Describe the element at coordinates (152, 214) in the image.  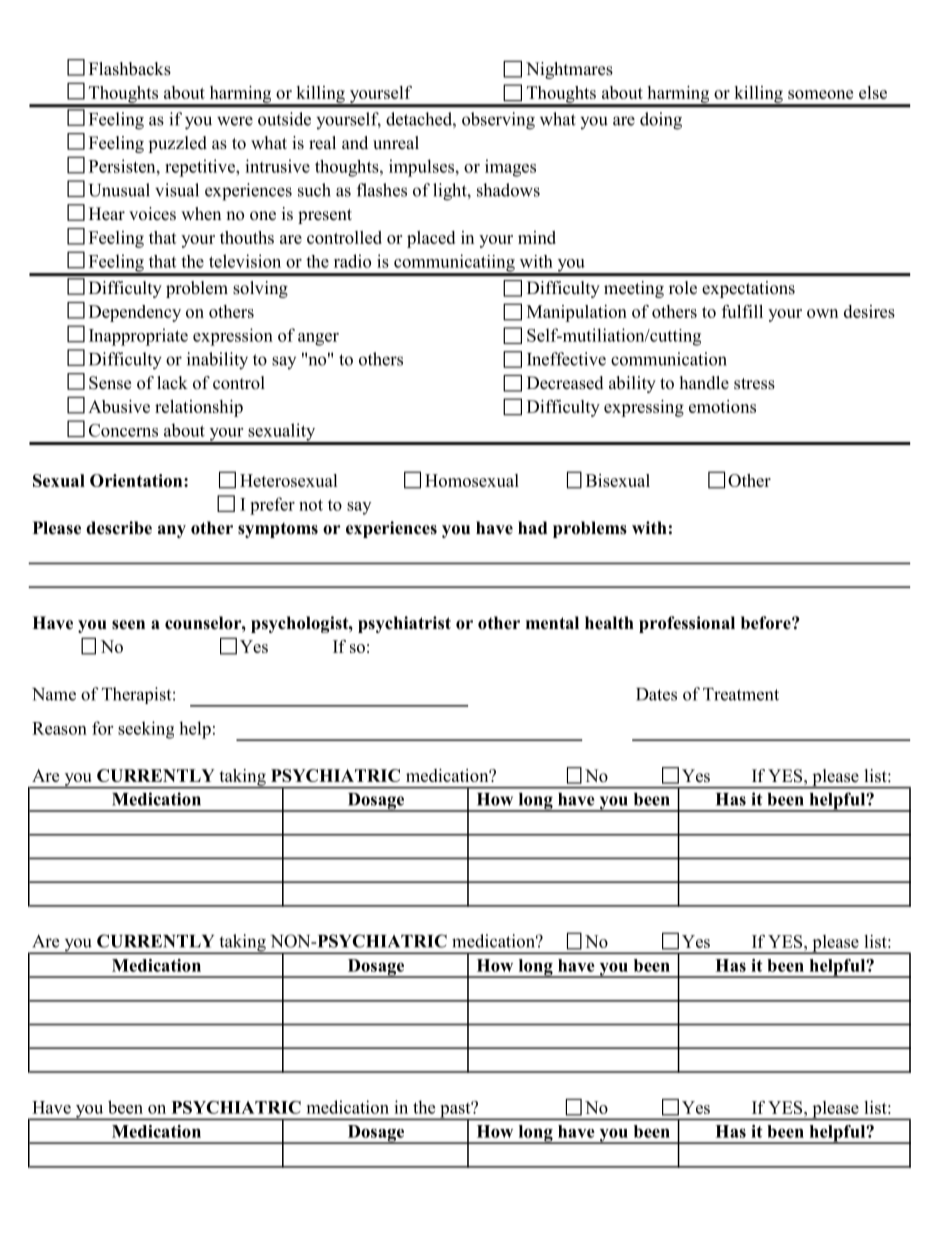
I see `voices` at that location.
